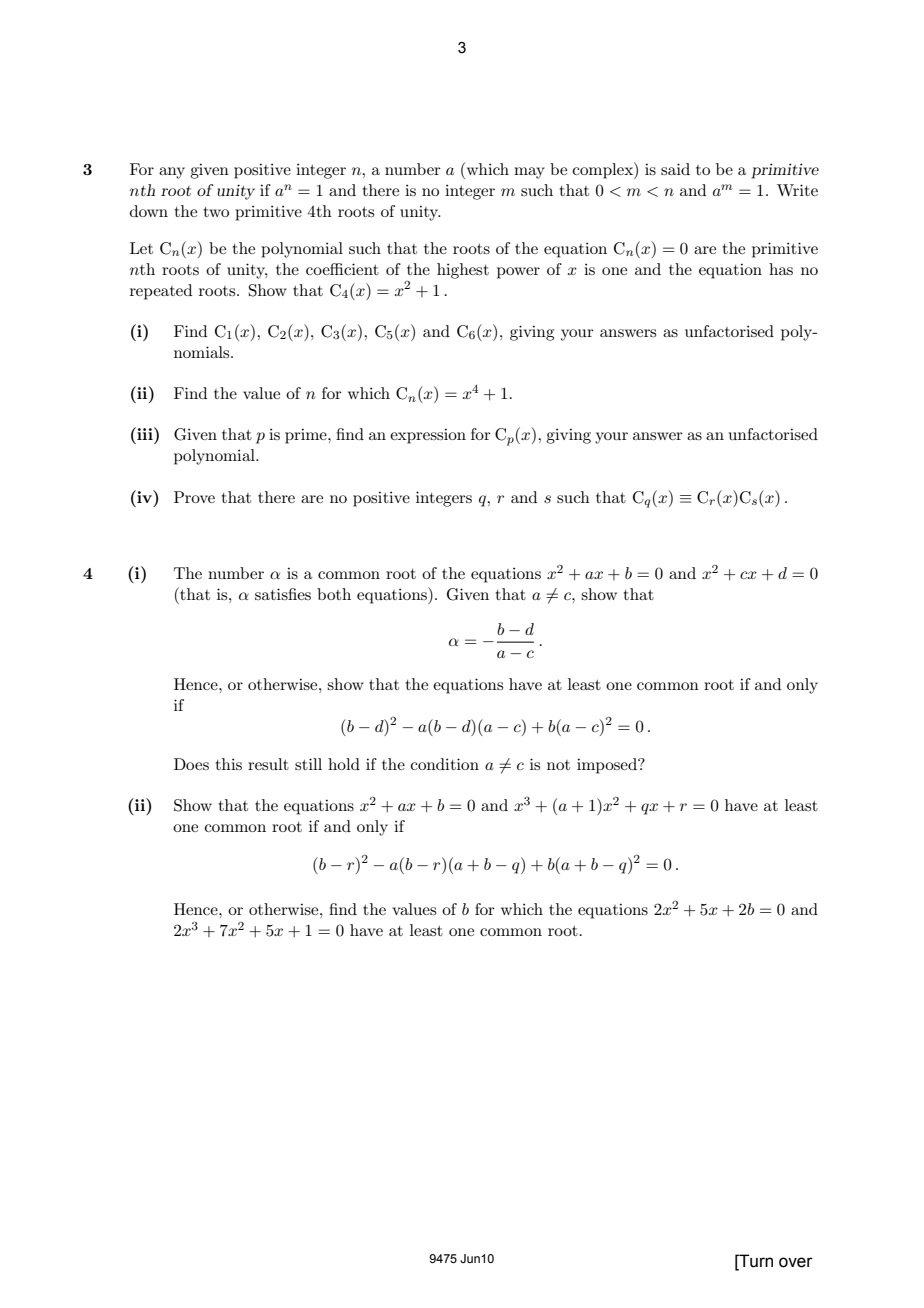  I want to click on said, so click(675, 169).
